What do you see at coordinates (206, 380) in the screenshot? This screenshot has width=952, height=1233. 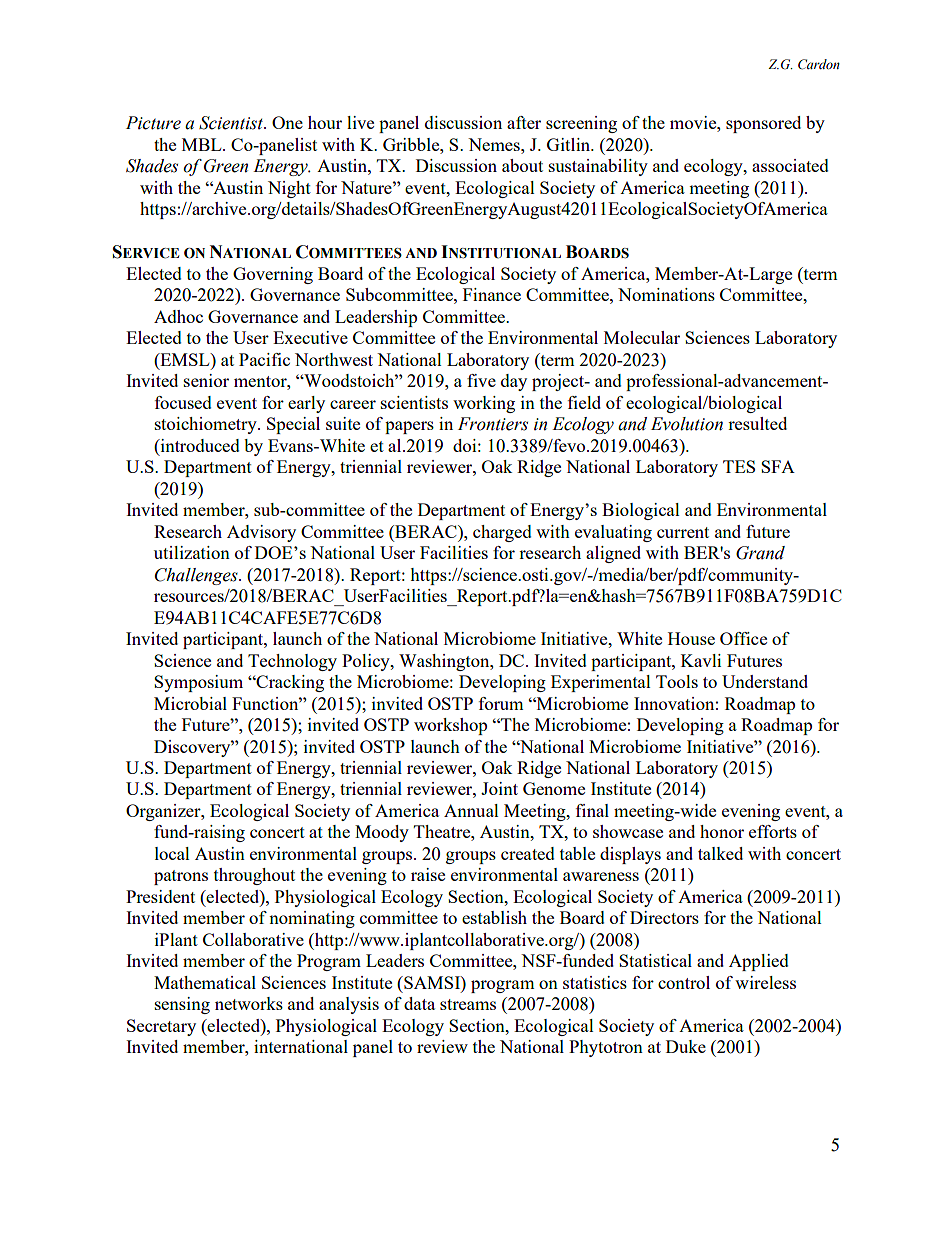 I see `senior` at bounding box center [206, 380].
